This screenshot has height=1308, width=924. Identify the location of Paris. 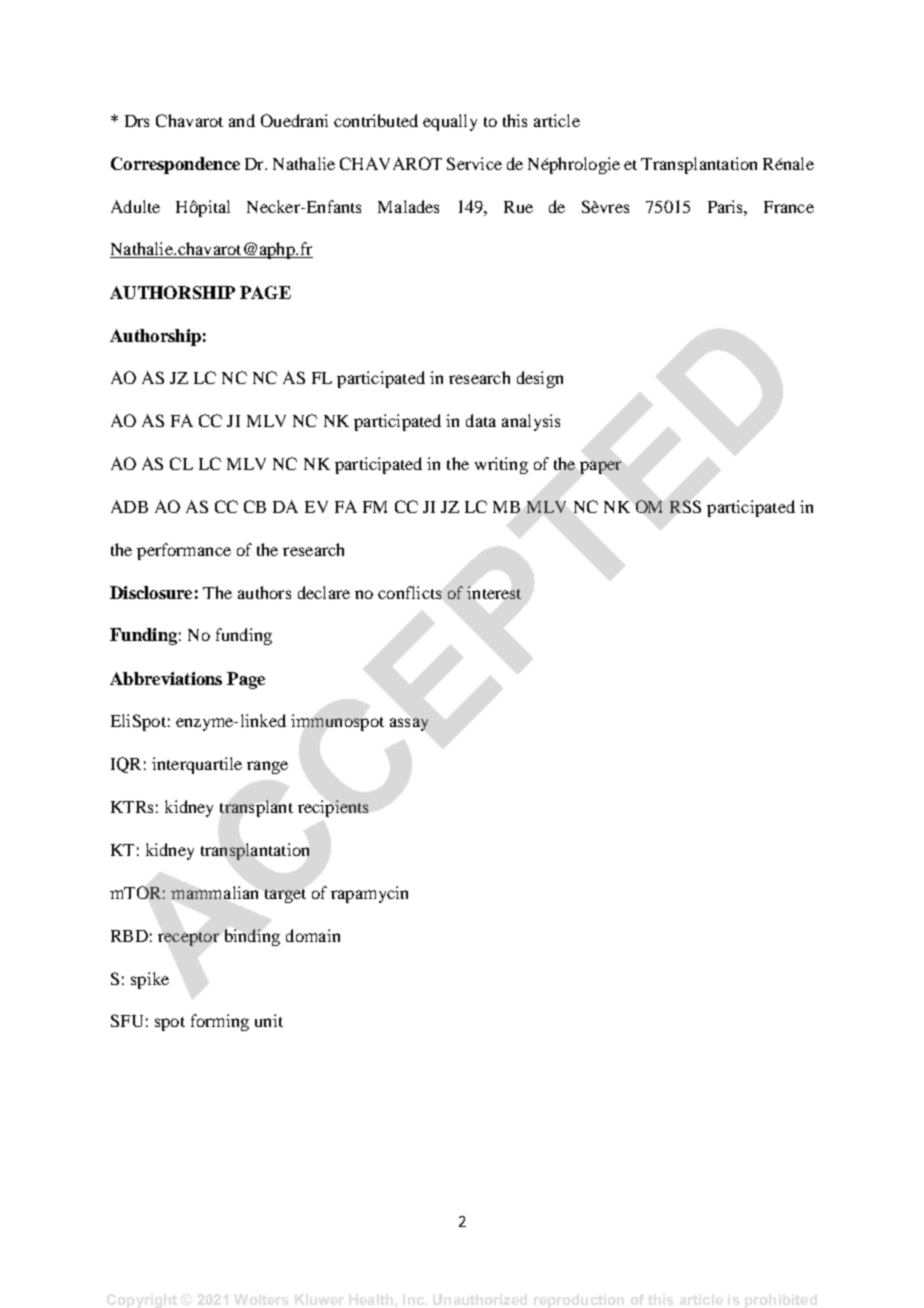
(726, 206).
